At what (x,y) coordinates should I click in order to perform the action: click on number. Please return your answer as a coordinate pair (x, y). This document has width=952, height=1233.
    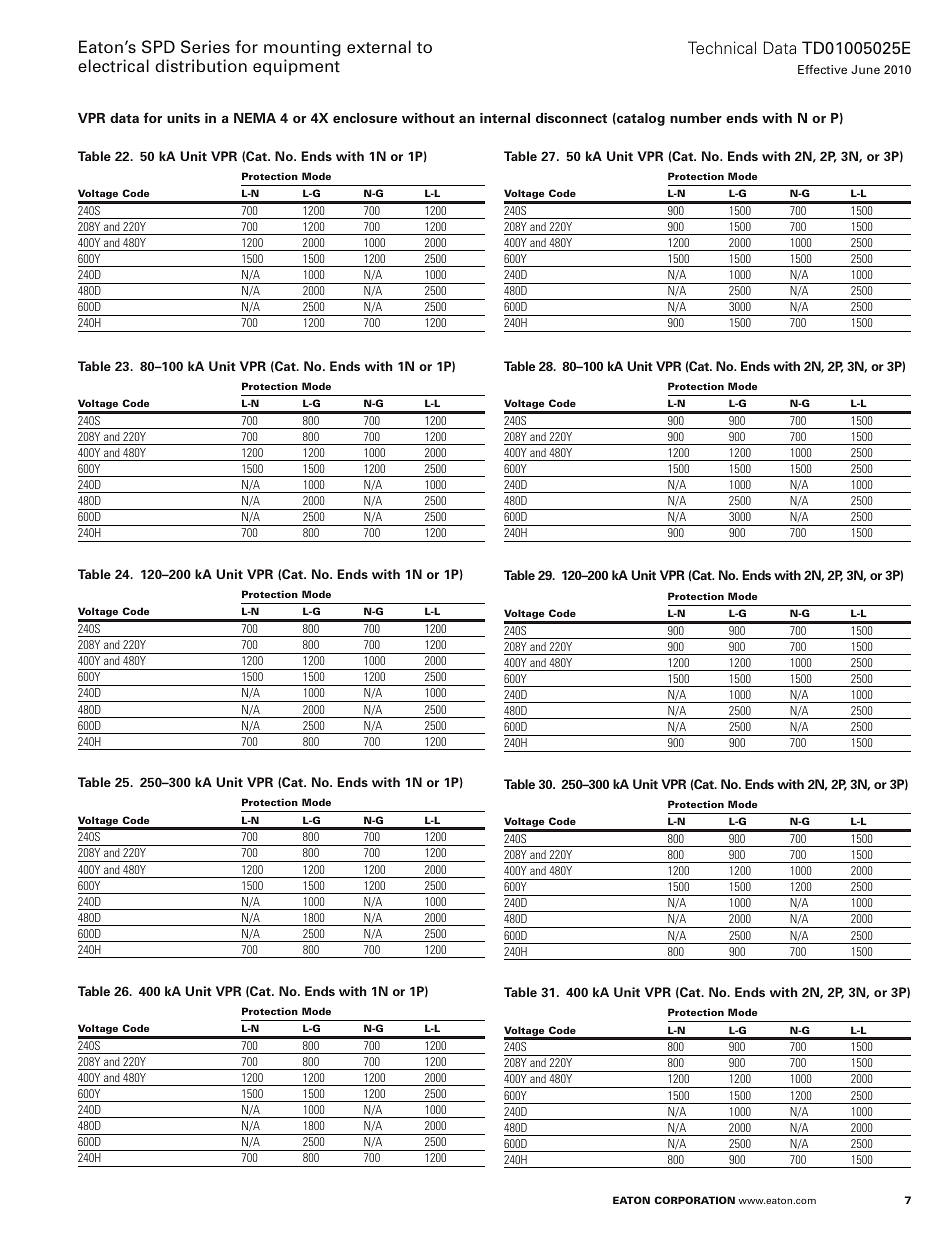
    Looking at the image, I should click on (696, 118).
